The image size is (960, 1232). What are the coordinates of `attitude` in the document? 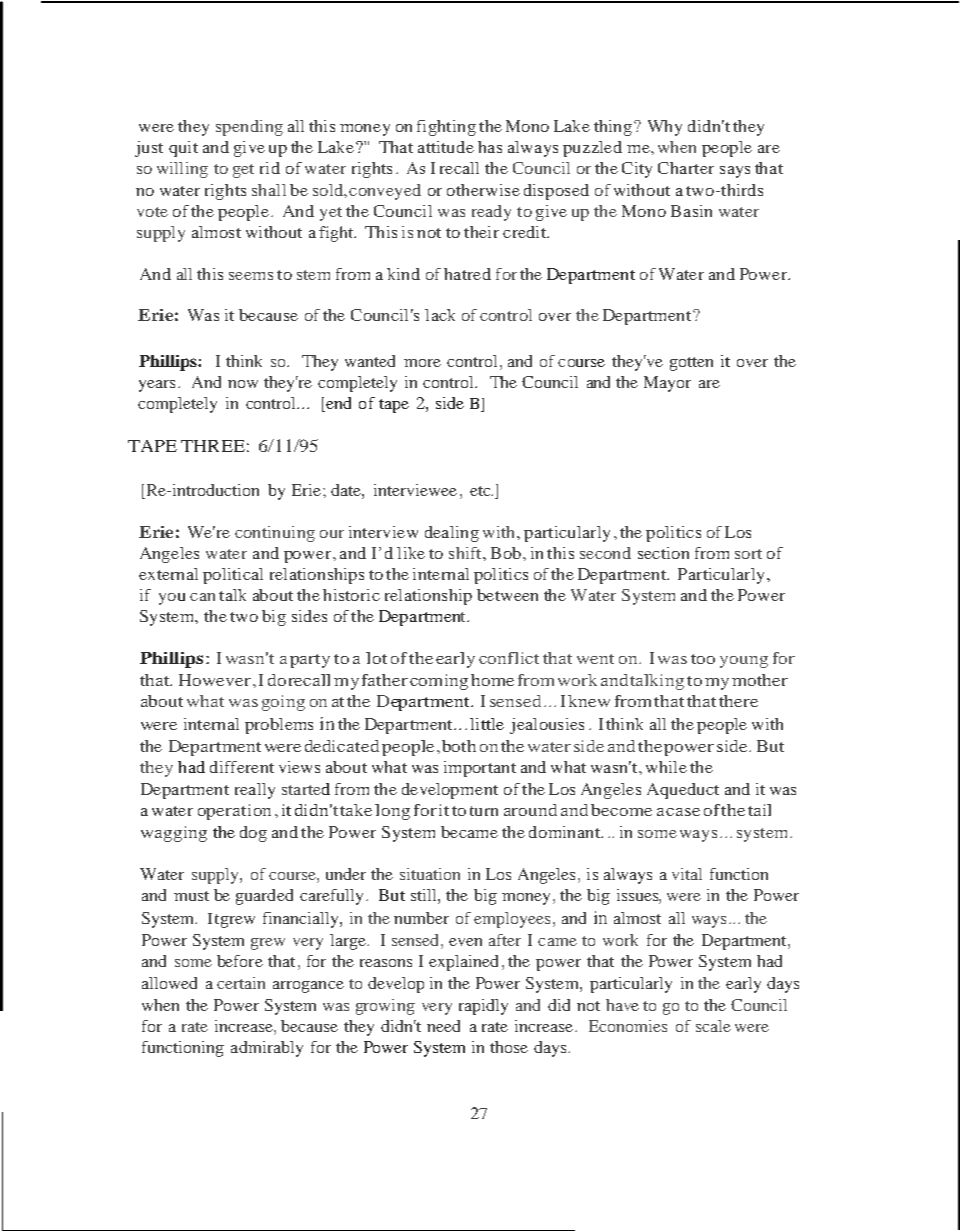 It's located at (446, 147).
